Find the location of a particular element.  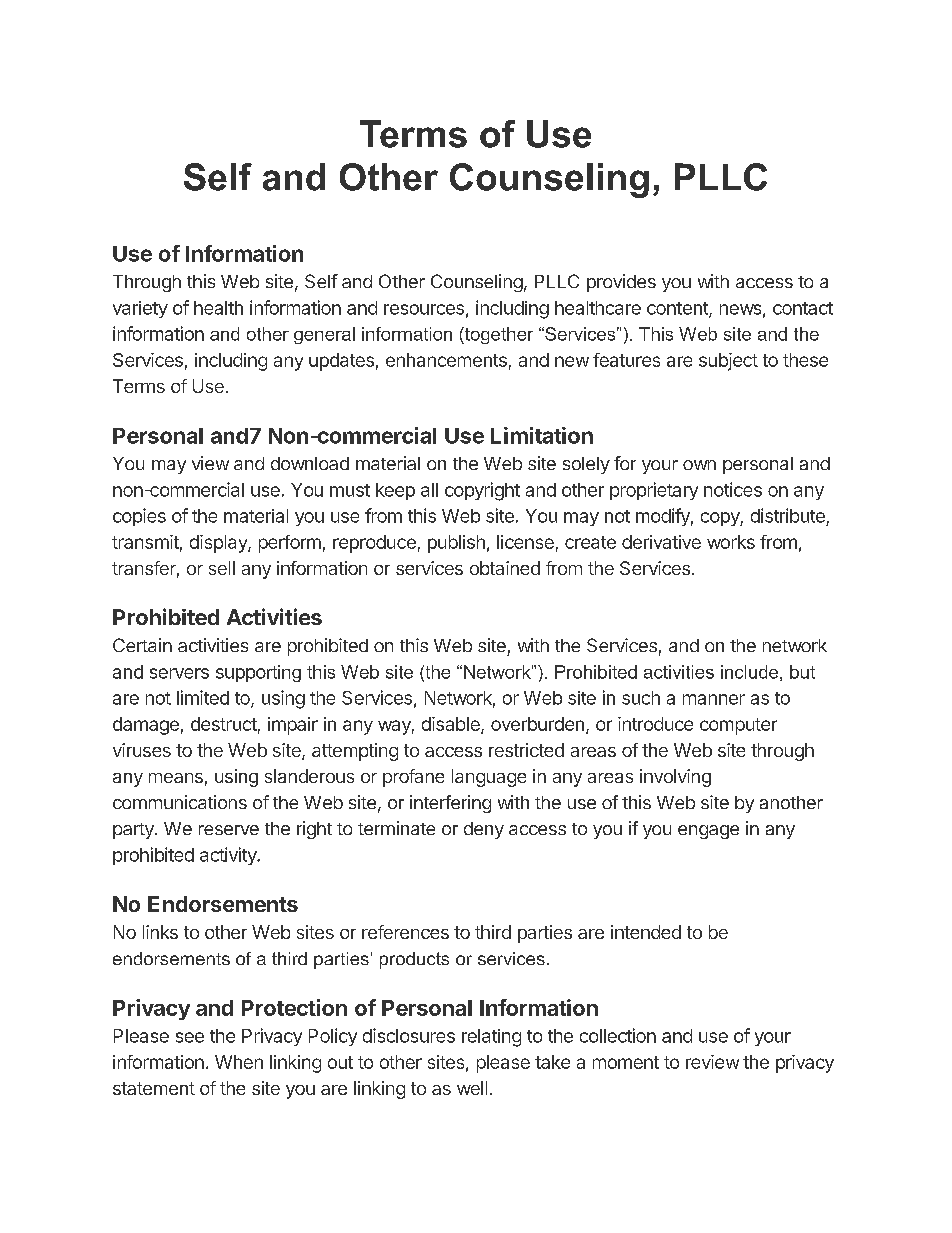

When is located at coordinates (239, 1062).
